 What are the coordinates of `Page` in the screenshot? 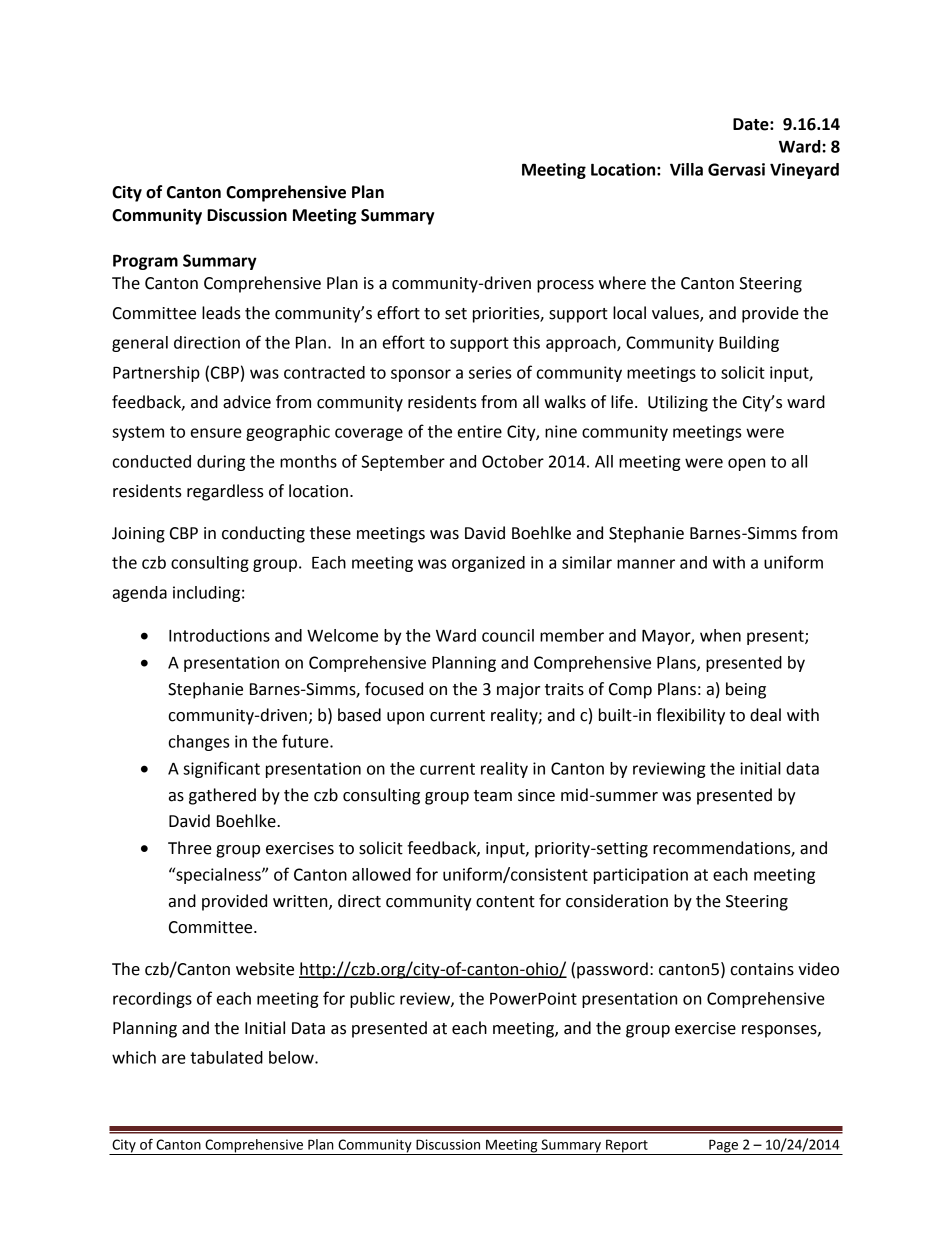 It's located at (724, 1147).
